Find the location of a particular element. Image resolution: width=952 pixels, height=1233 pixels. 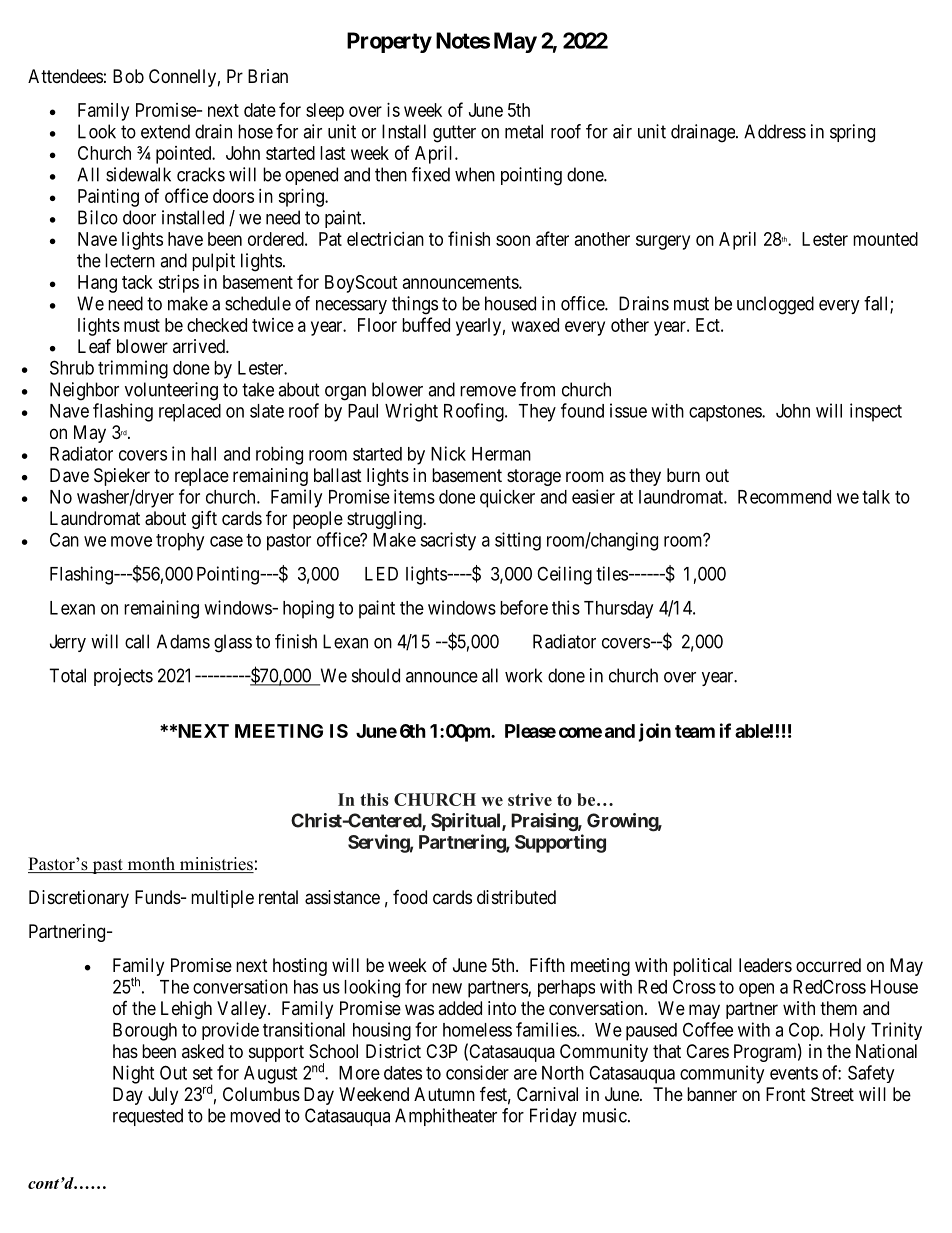

trophy is located at coordinates (180, 542).
